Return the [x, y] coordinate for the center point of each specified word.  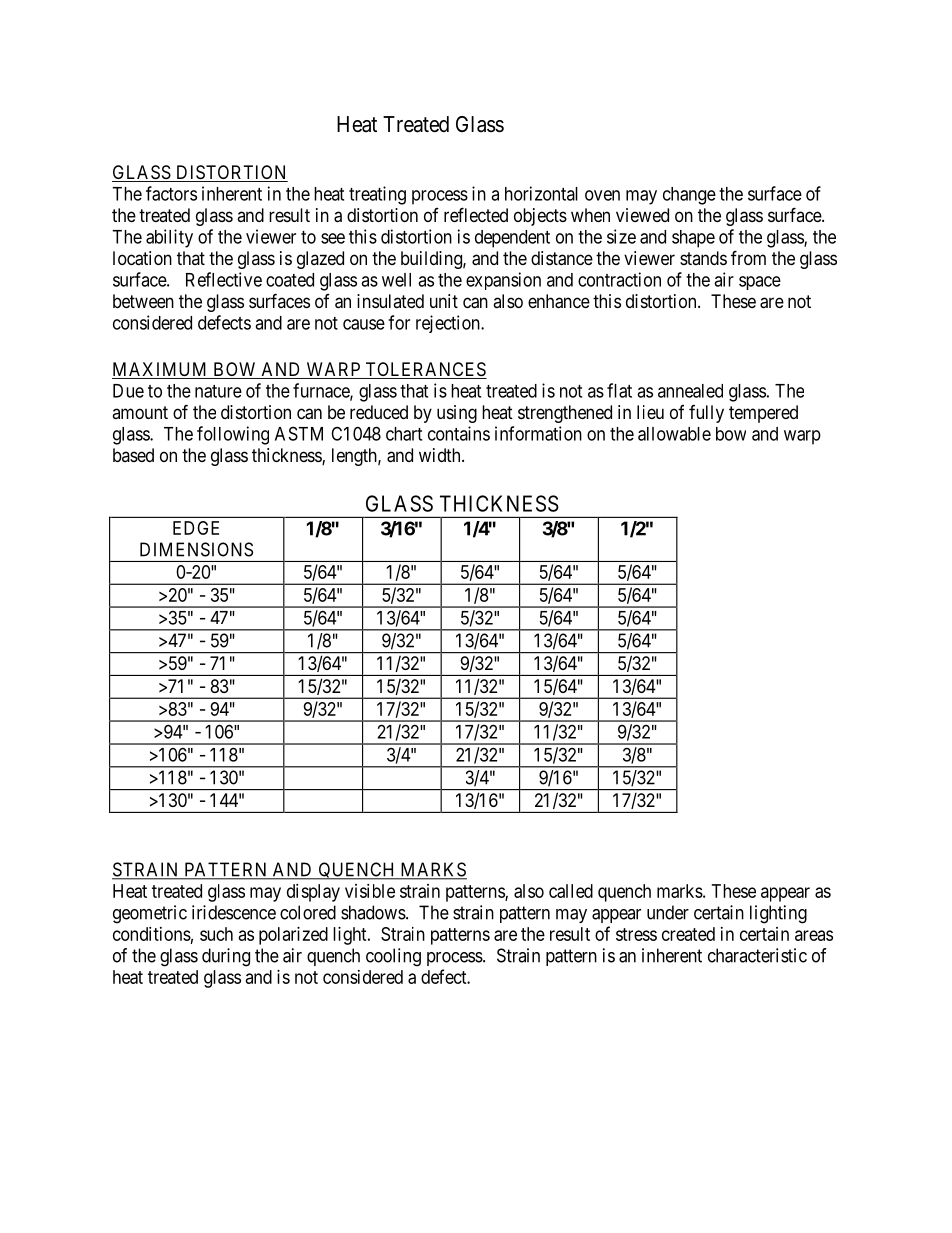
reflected [476, 214]
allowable [674, 434]
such [216, 934]
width [441, 455]
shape [693, 239]
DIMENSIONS [196, 549]
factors [171, 193]
